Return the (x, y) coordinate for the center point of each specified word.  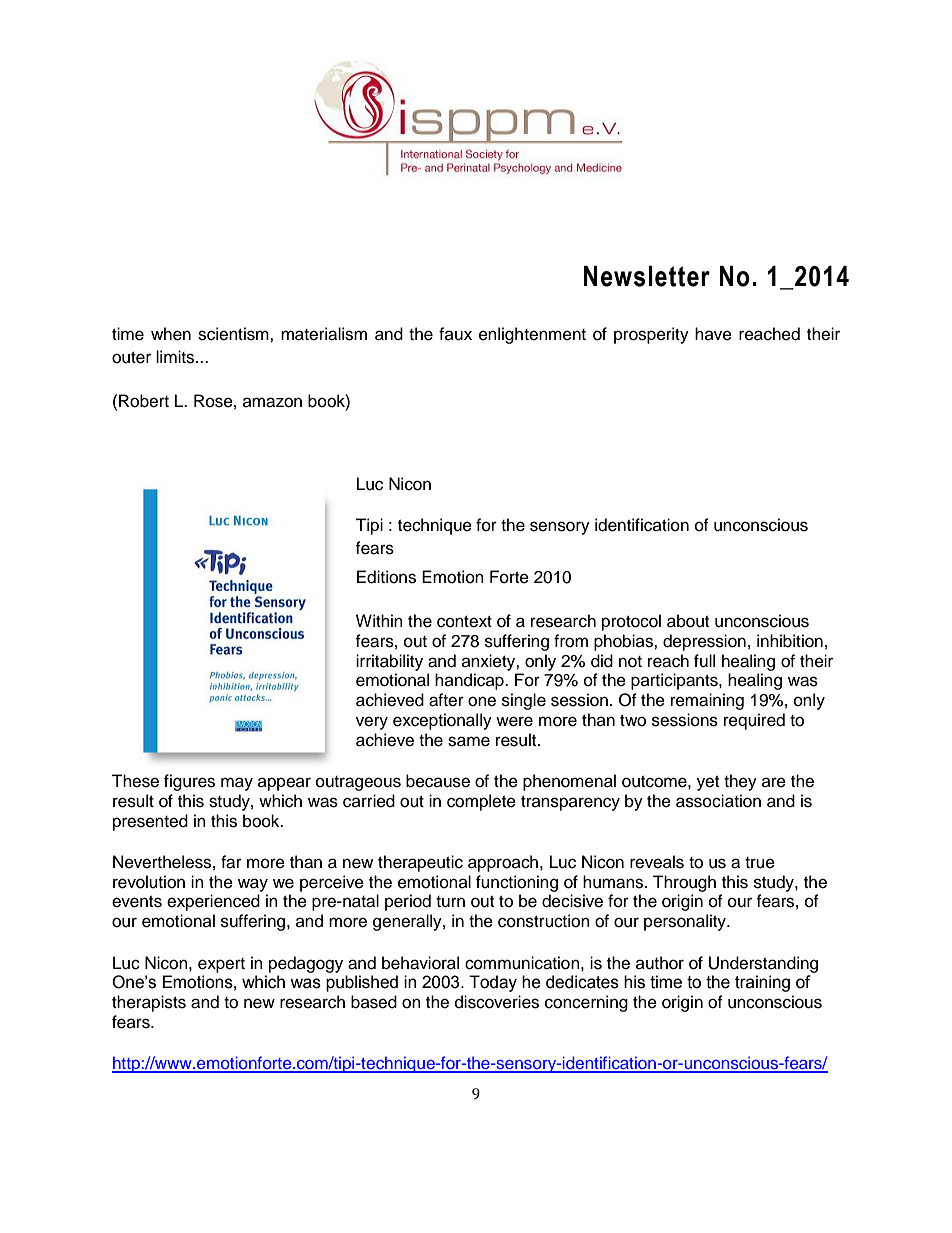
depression (704, 642)
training (762, 983)
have (713, 334)
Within (379, 620)
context (464, 622)
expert (221, 965)
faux (455, 334)
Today (493, 983)
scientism (234, 334)
